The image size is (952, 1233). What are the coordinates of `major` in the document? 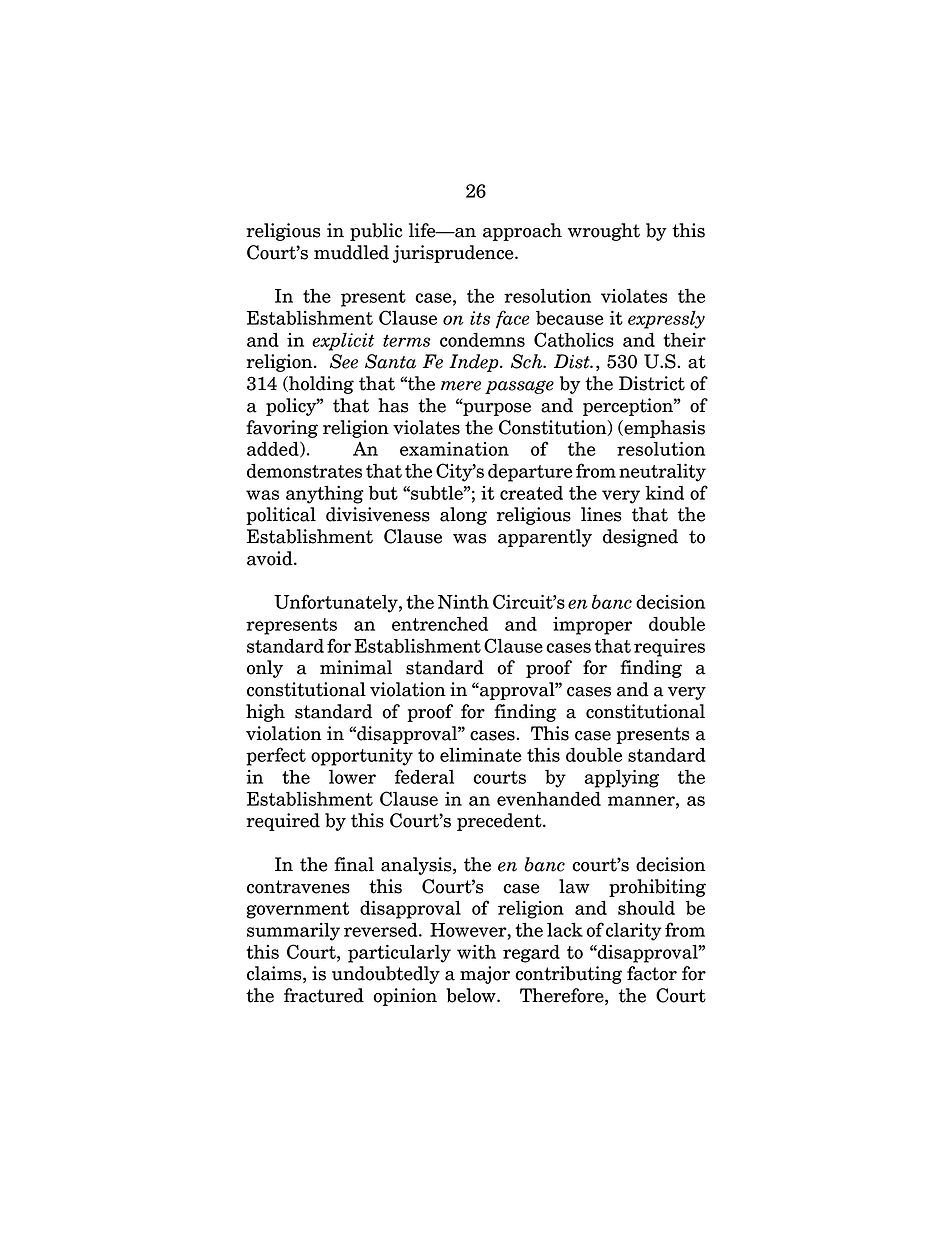 It's located at (485, 975).
